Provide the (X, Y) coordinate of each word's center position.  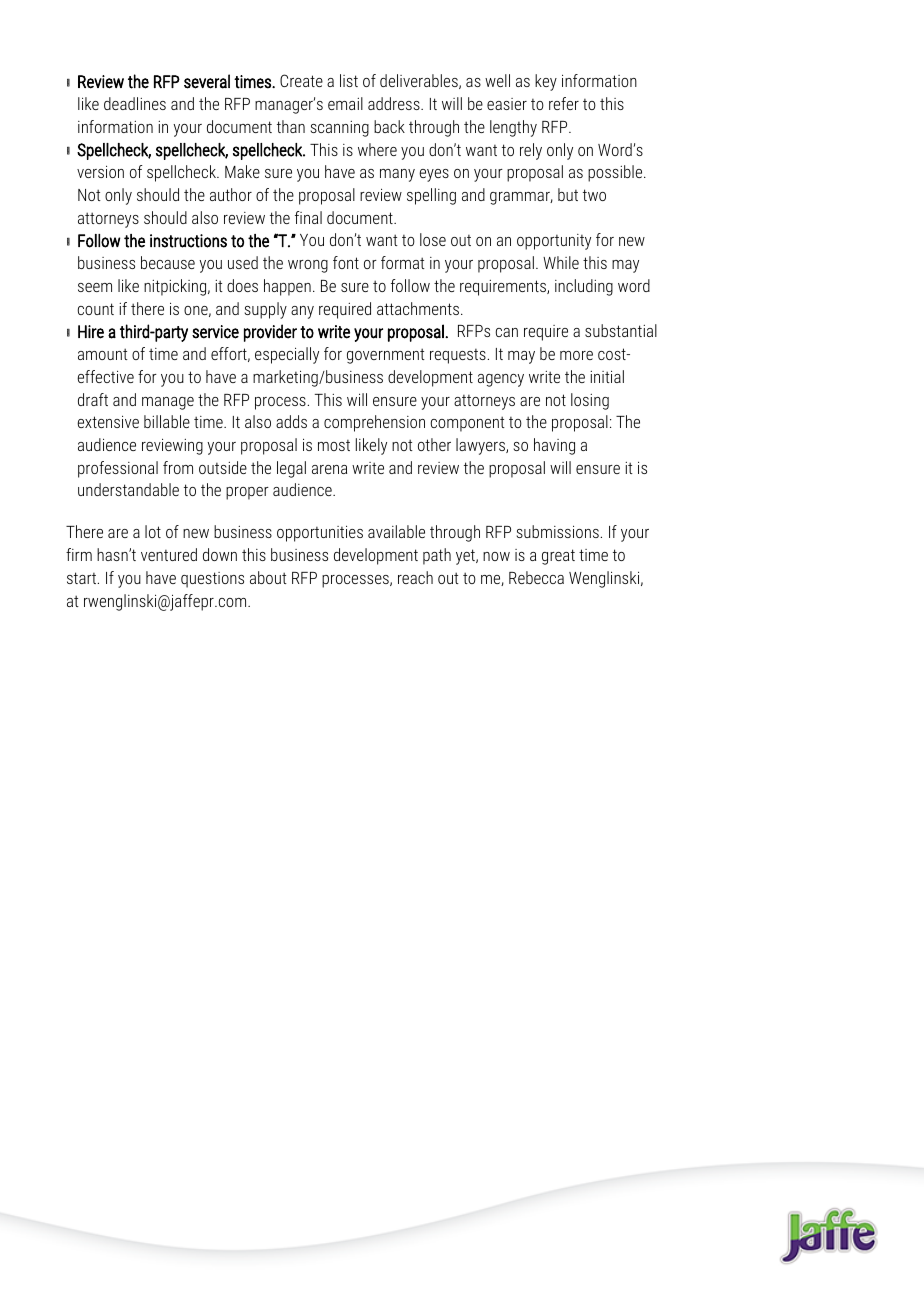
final (308, 217)
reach (415, 577)
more (576, 355)
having (554, 446)
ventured (169, 554)
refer (564, 103)
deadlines (135, 103)
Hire (91, 332)
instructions (188, 241)
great (558, 557)
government (386, 356)
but (568, 194)
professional (118, 469)
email (345, 103)
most (334, 445)
